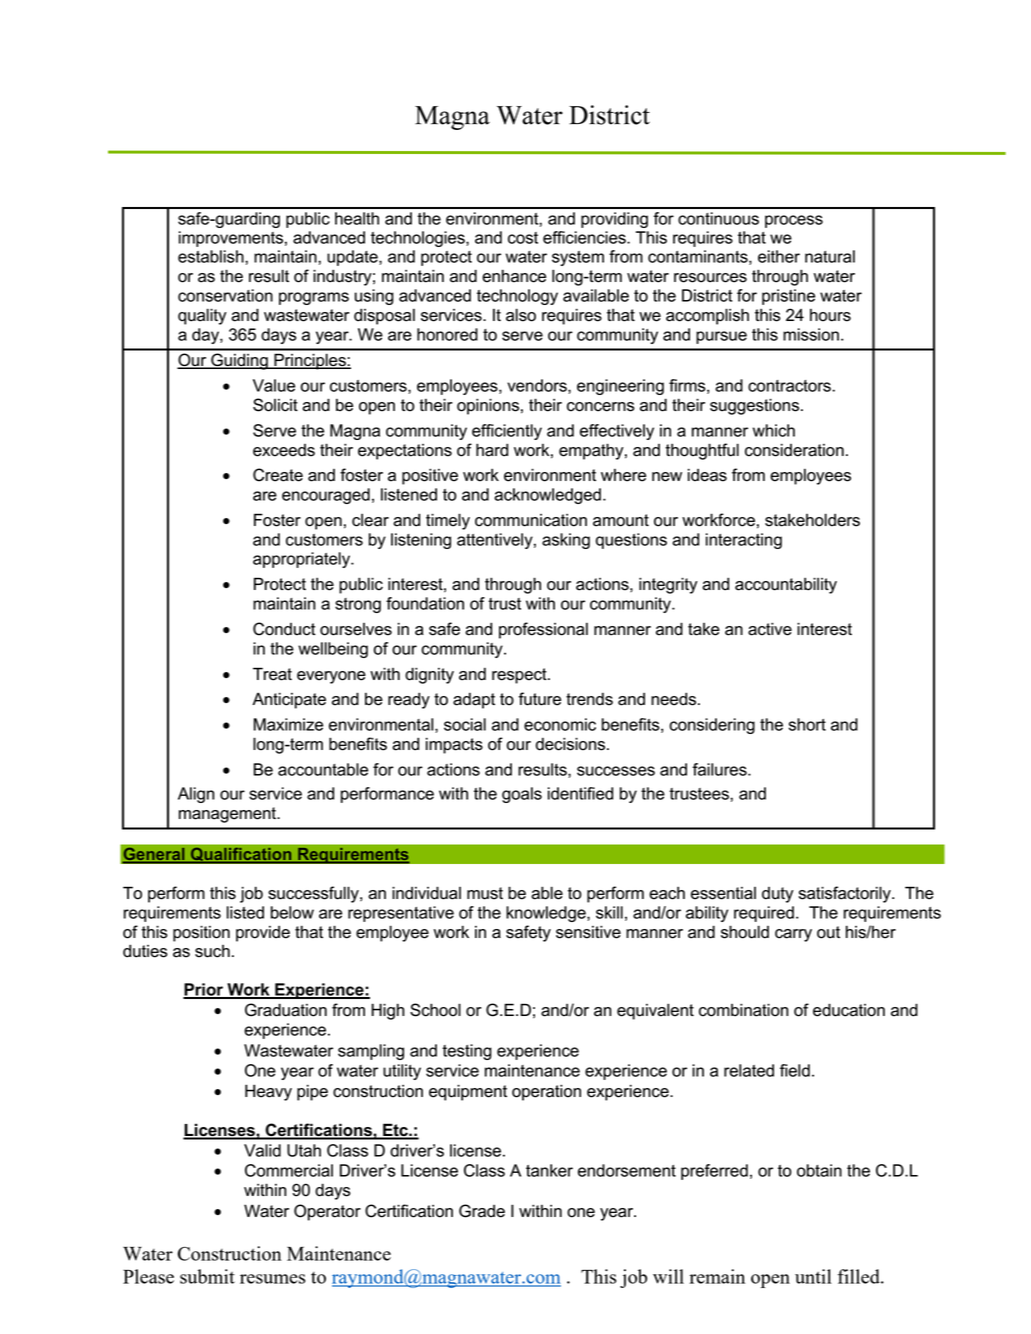 The image size is (1031, 1334). What do you see at coordinates (523, 238) in the screenshot?
I see `cost` at bounding box center [523, 238].
